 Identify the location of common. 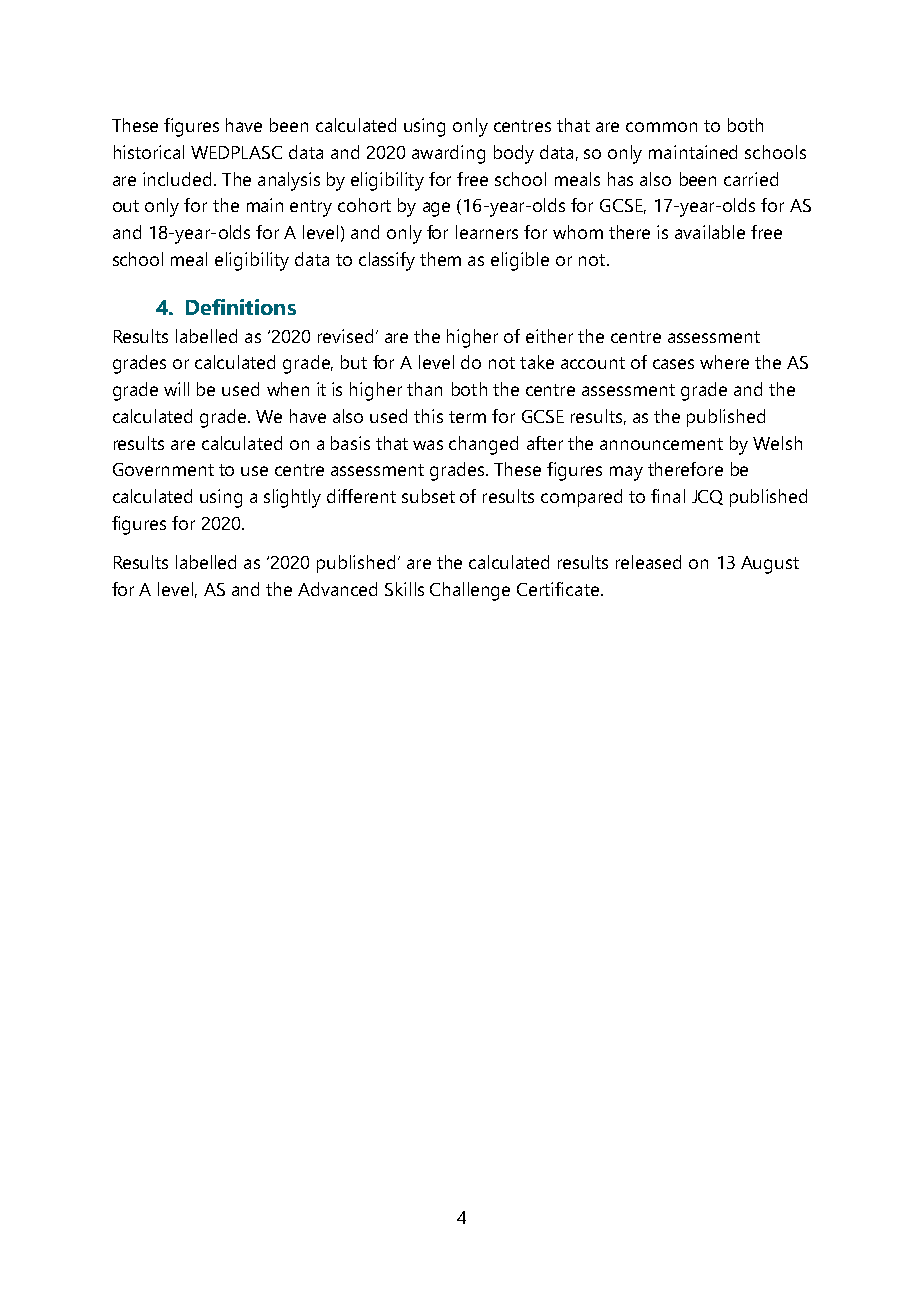
(661, 127).
